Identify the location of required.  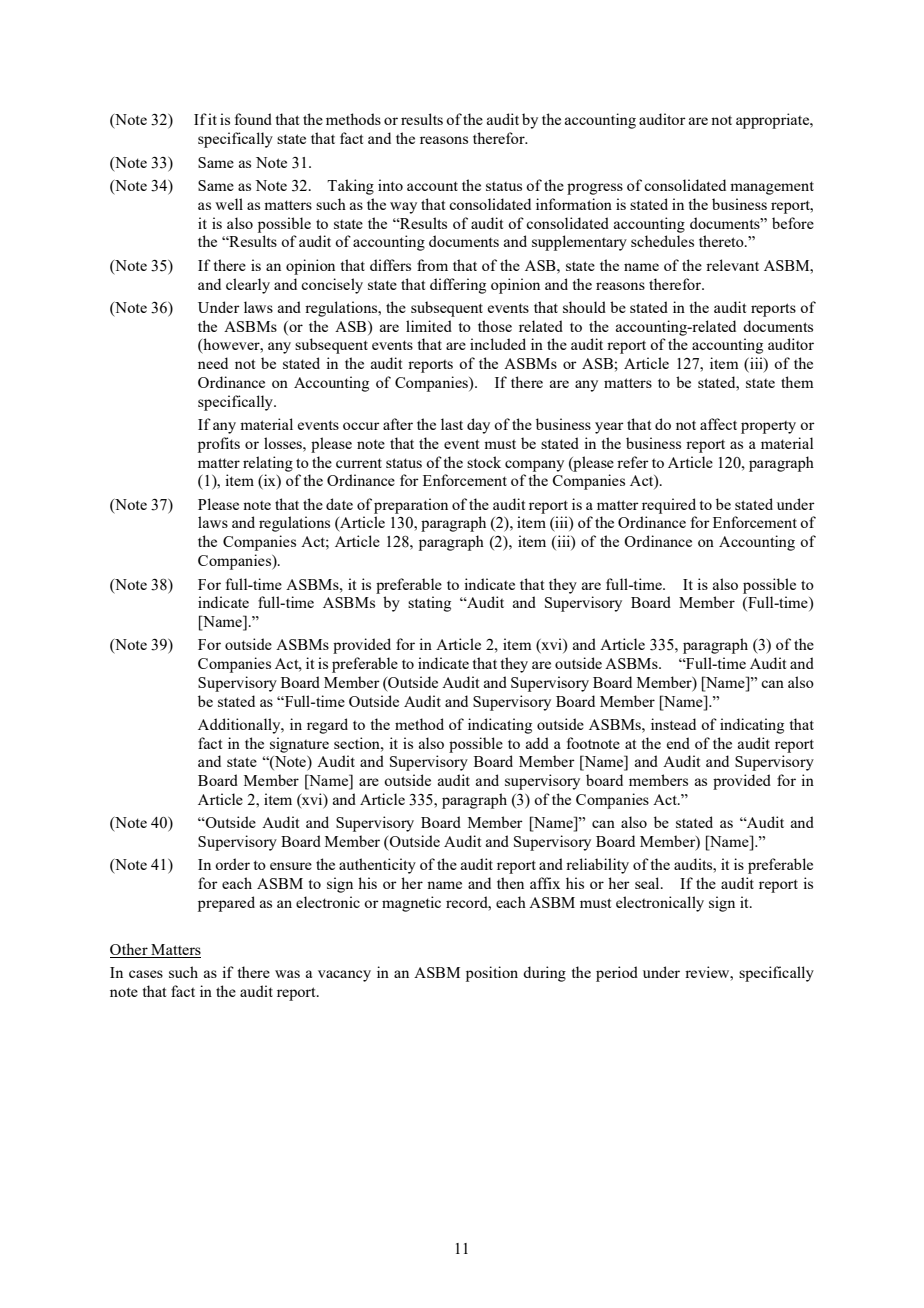
(669, 506).
